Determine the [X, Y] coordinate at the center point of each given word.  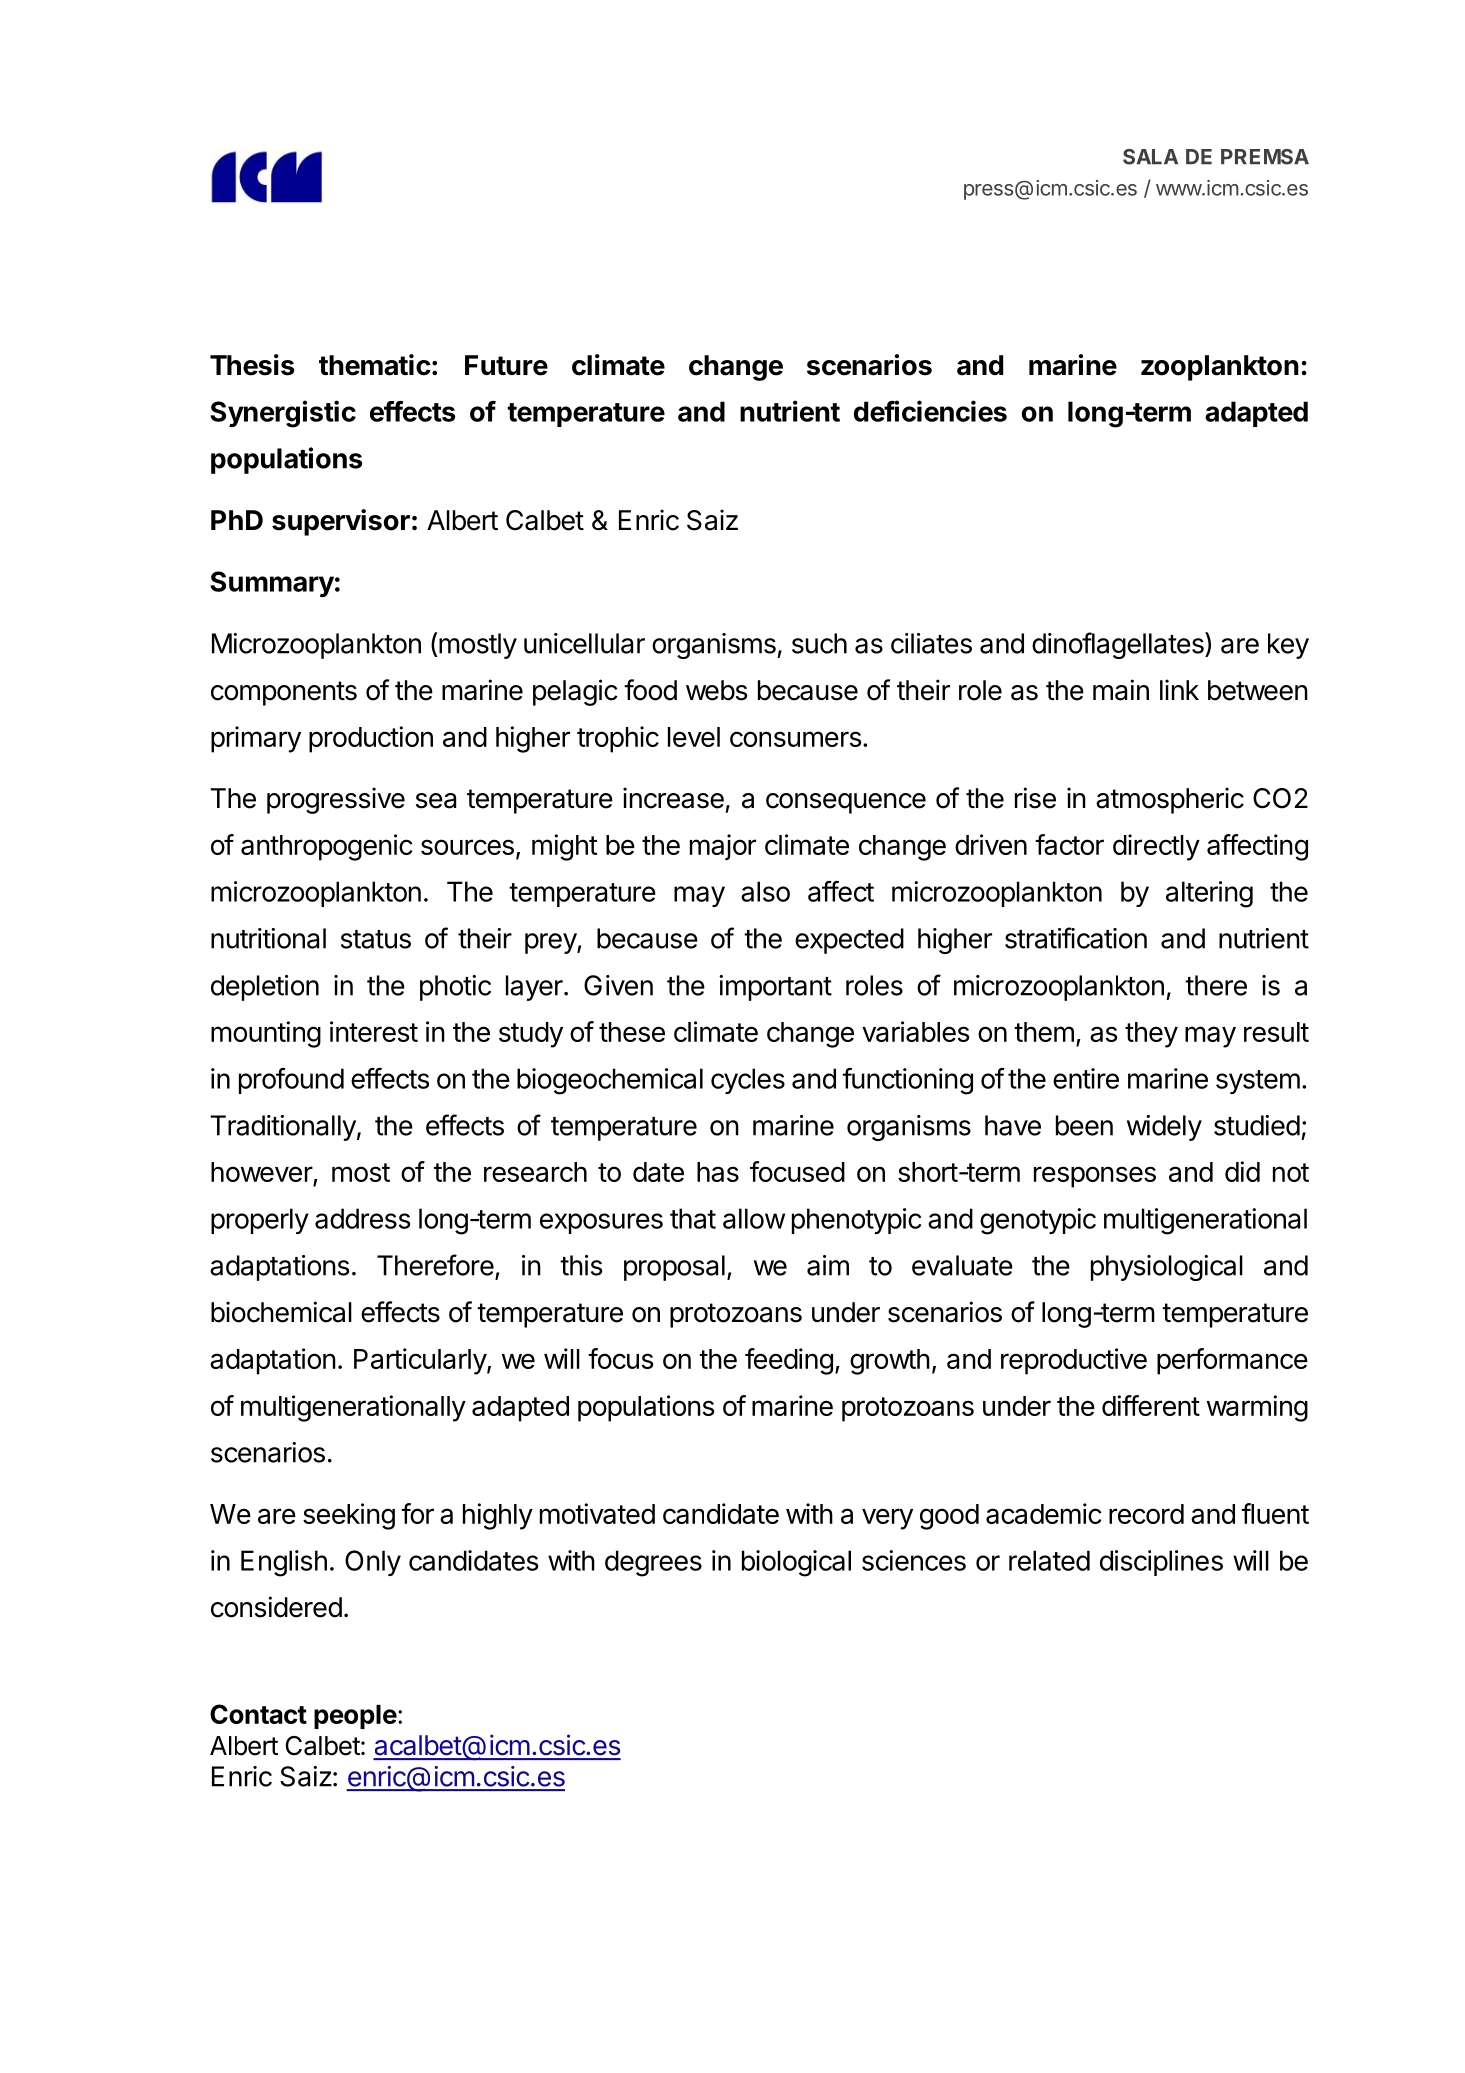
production [371, 739]
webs [716, 690]
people [355, 1717]
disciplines [1161, 1563]
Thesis [252, 365]
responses [1095, 1177]
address [362, 1218]
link [1179, 689]
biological [796, 1563]
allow [754, 1218]
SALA [1150, 157]
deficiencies [930, 411]
